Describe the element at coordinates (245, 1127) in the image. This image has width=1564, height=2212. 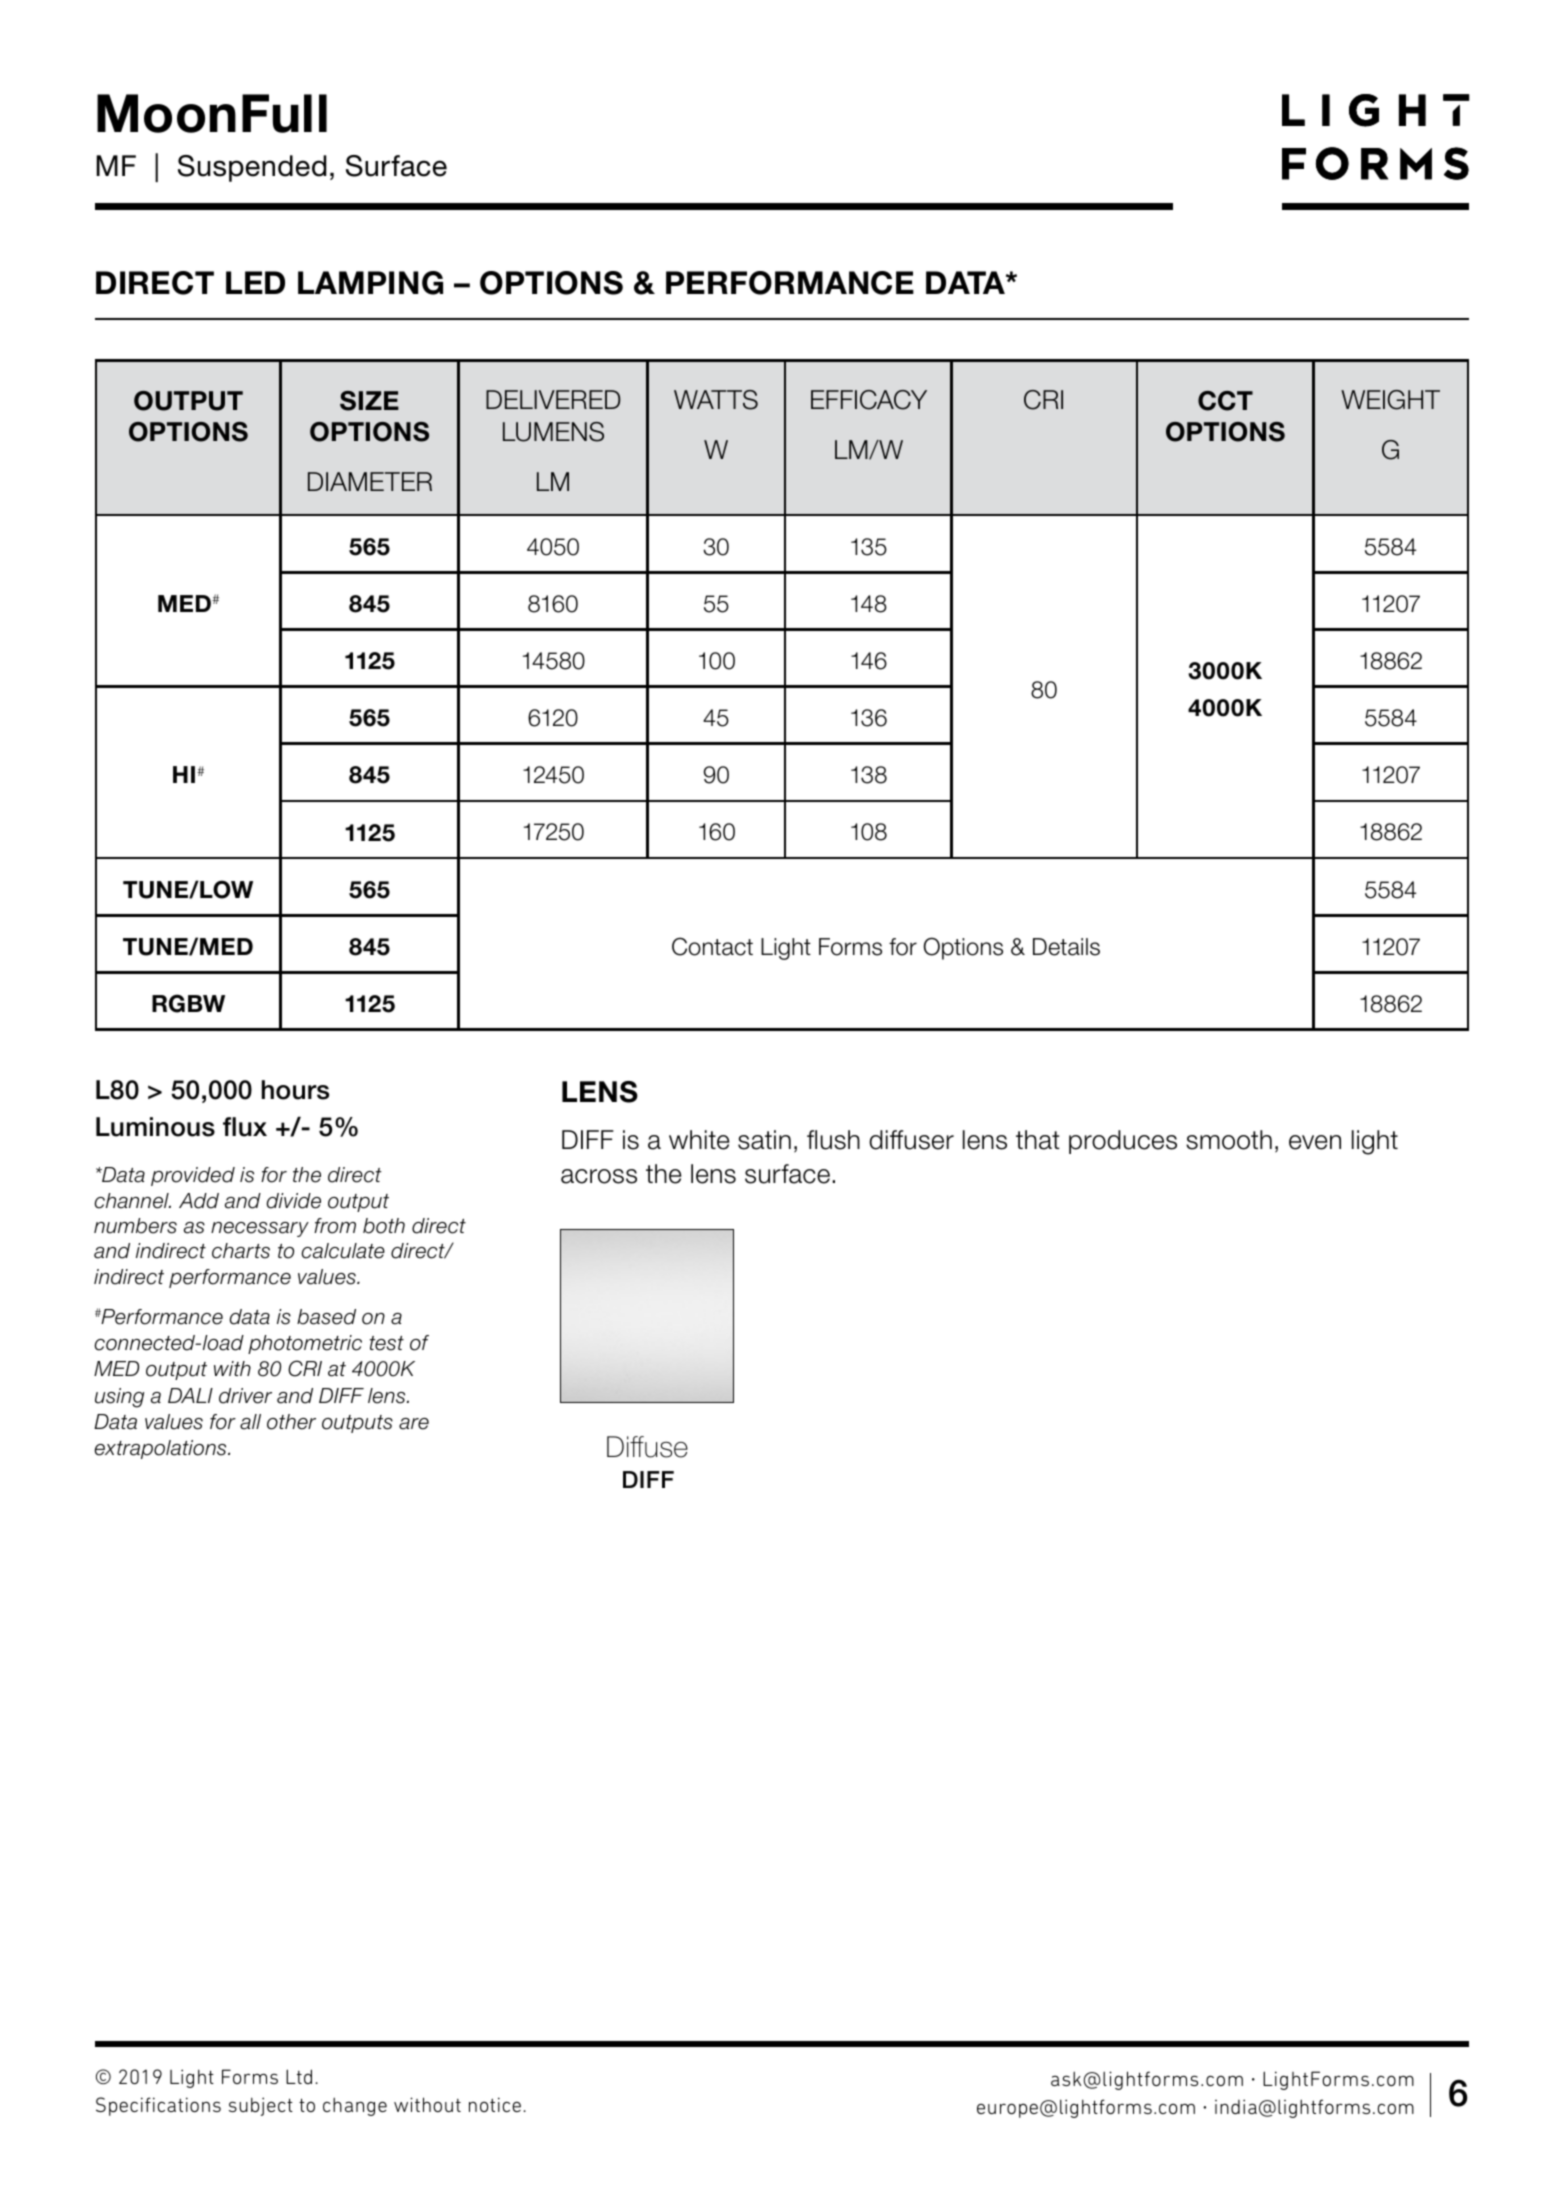
I see `flux` at that location.
